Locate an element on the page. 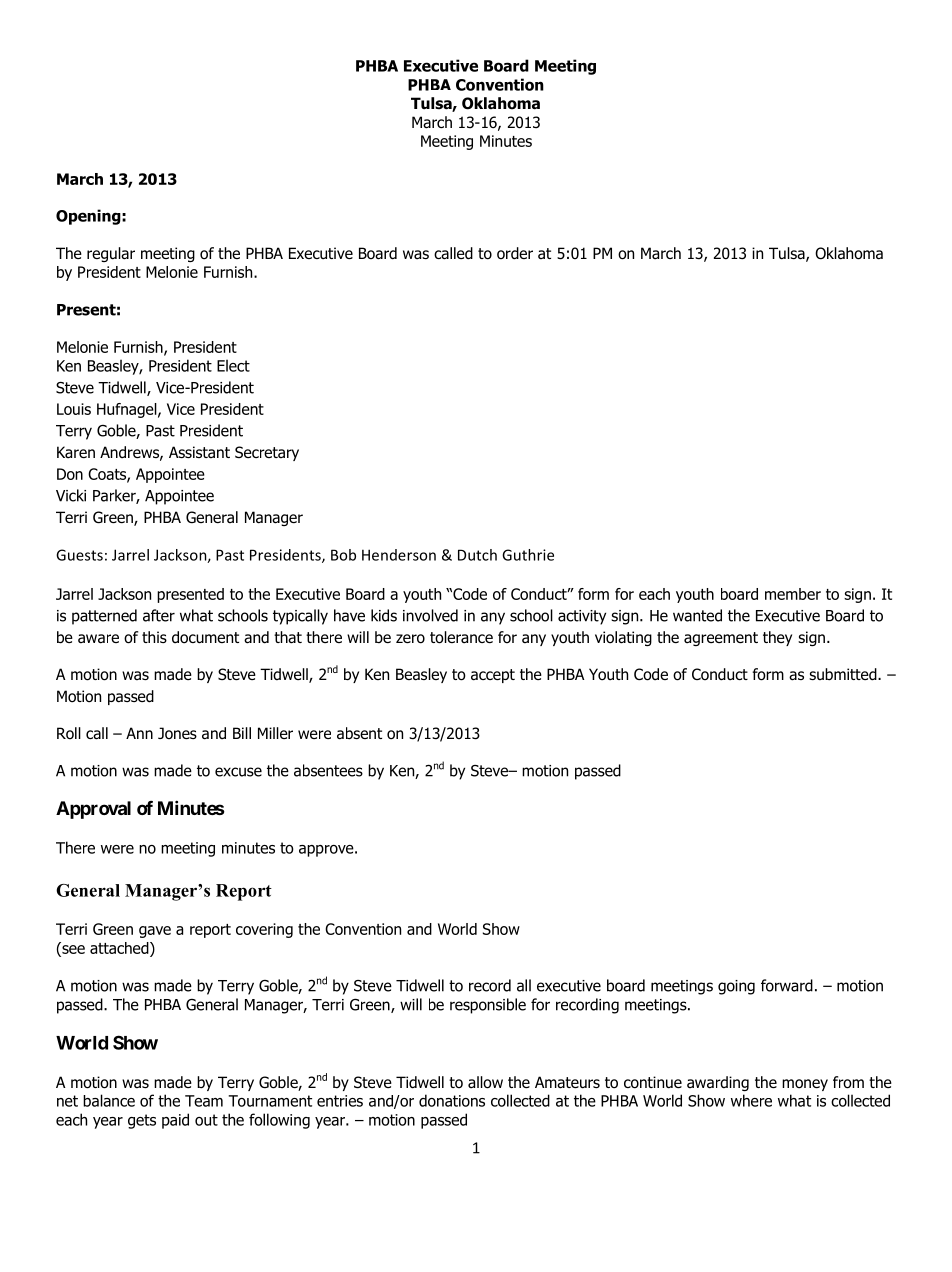 The width and height of the image is (952, 1272). Team is located at coordinates (204, 1101).
